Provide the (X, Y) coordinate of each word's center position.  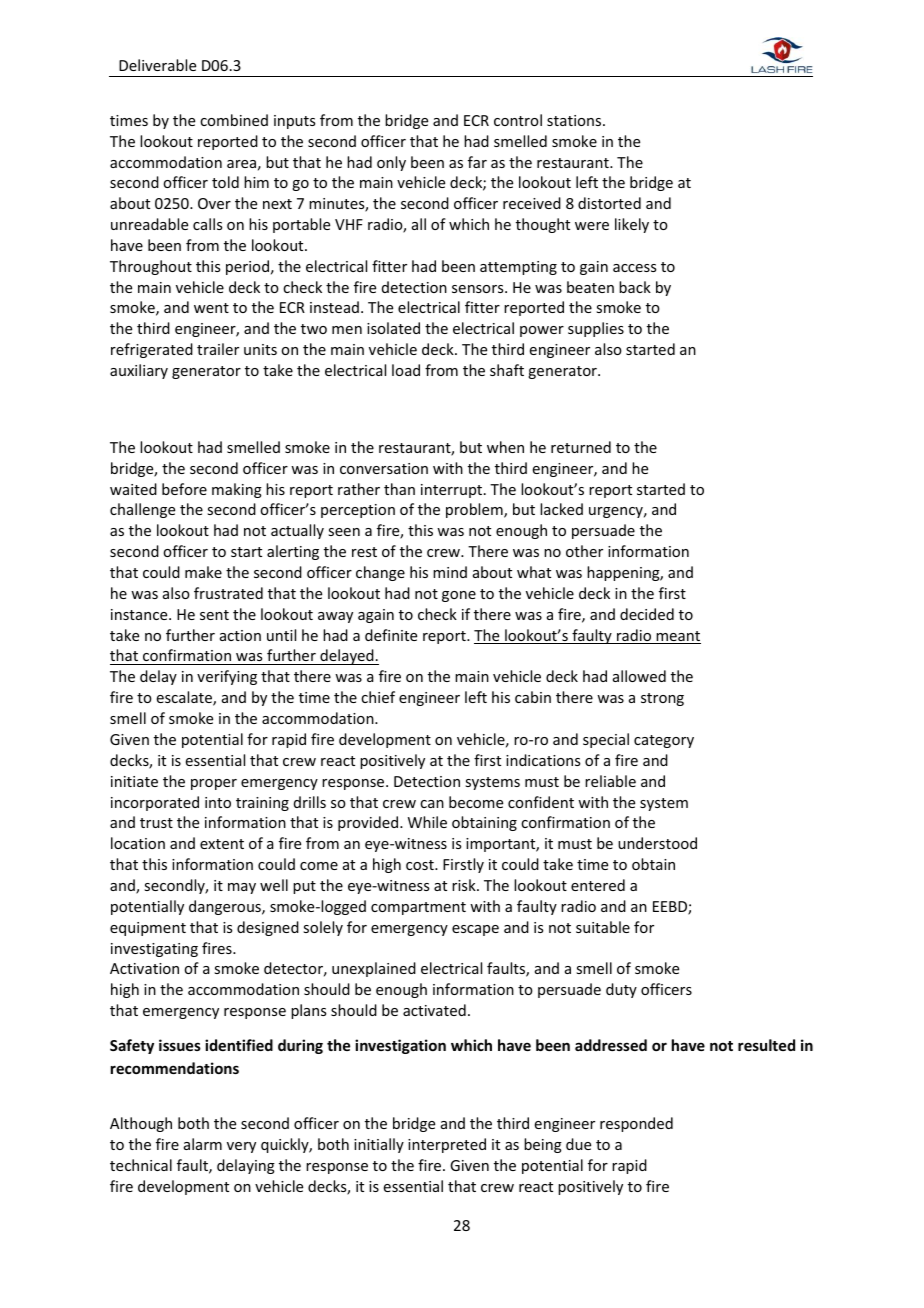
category (664, 741)
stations (575, 120)
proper (214, 784)
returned (581, 447)
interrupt (453, 491)
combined (234, 120)
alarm (203, 1144)
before (184, 489)
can (432, 804)
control (518, 120)
